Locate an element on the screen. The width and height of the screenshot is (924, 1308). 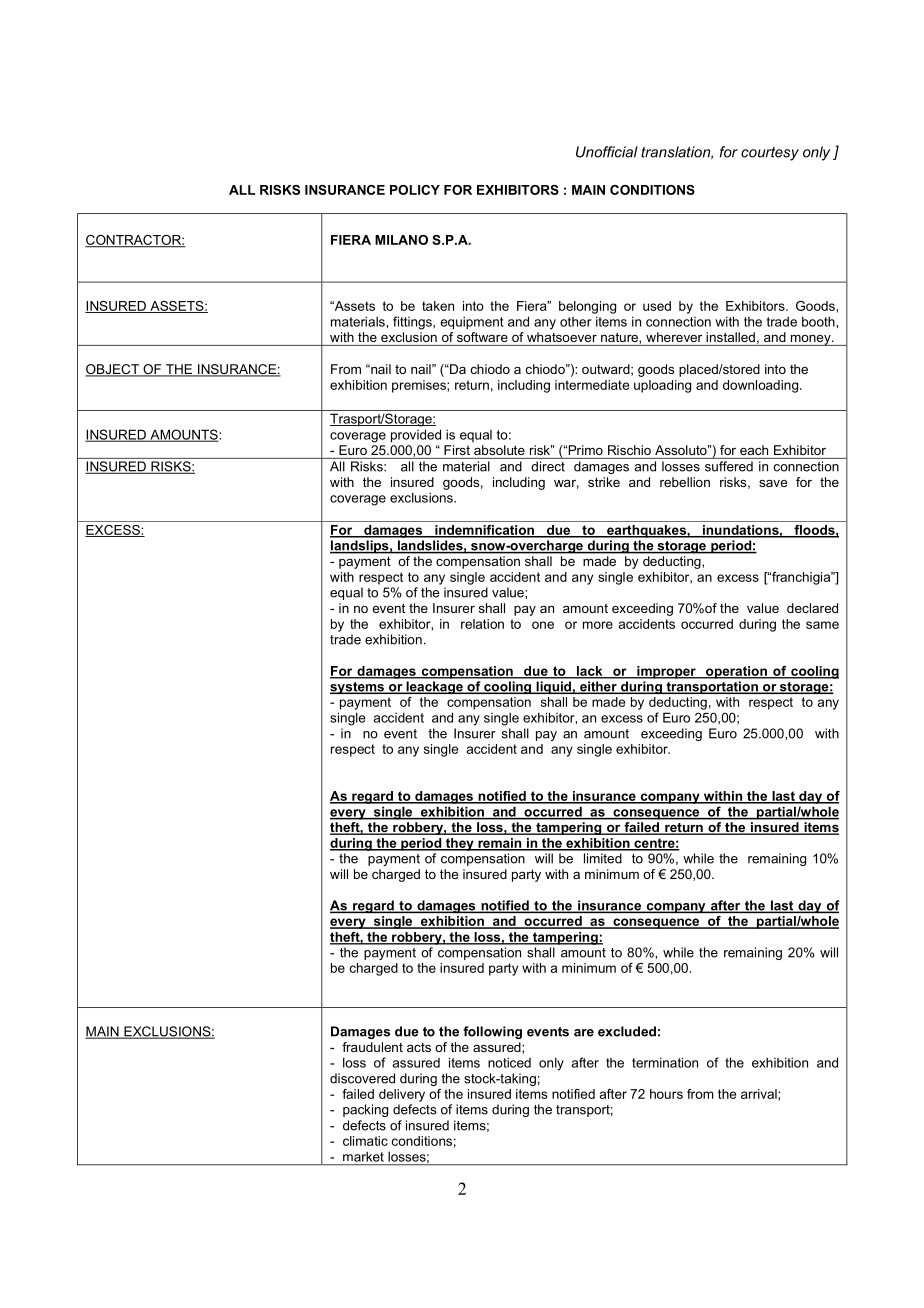
climatic is located at coordinates (365, 1141).
